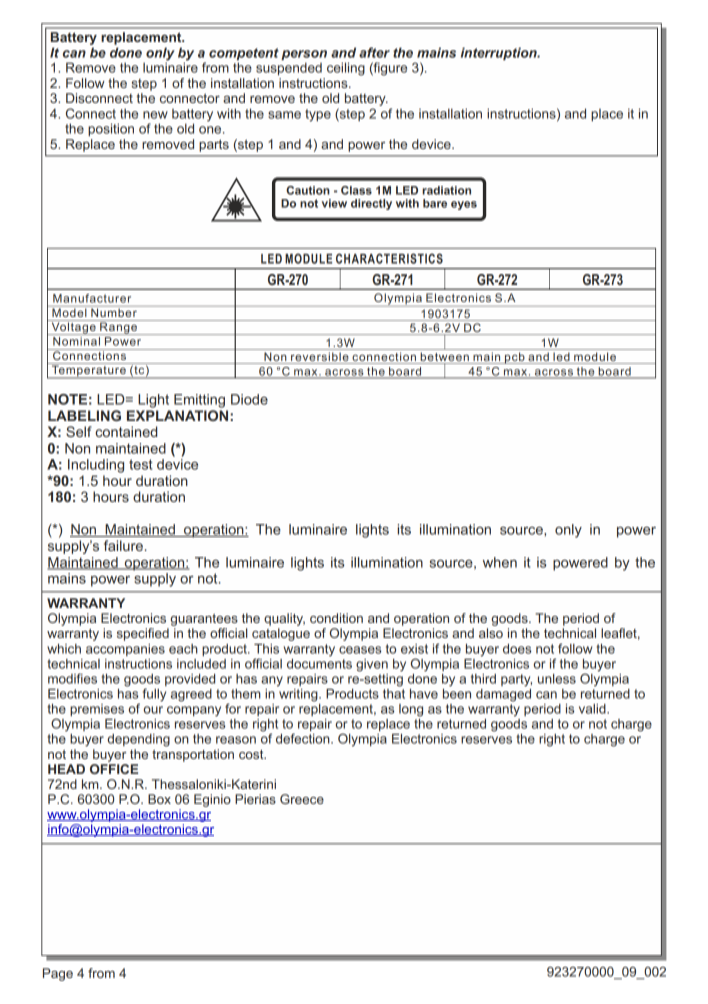  I want to click on accompanies, so click(125, 650).
